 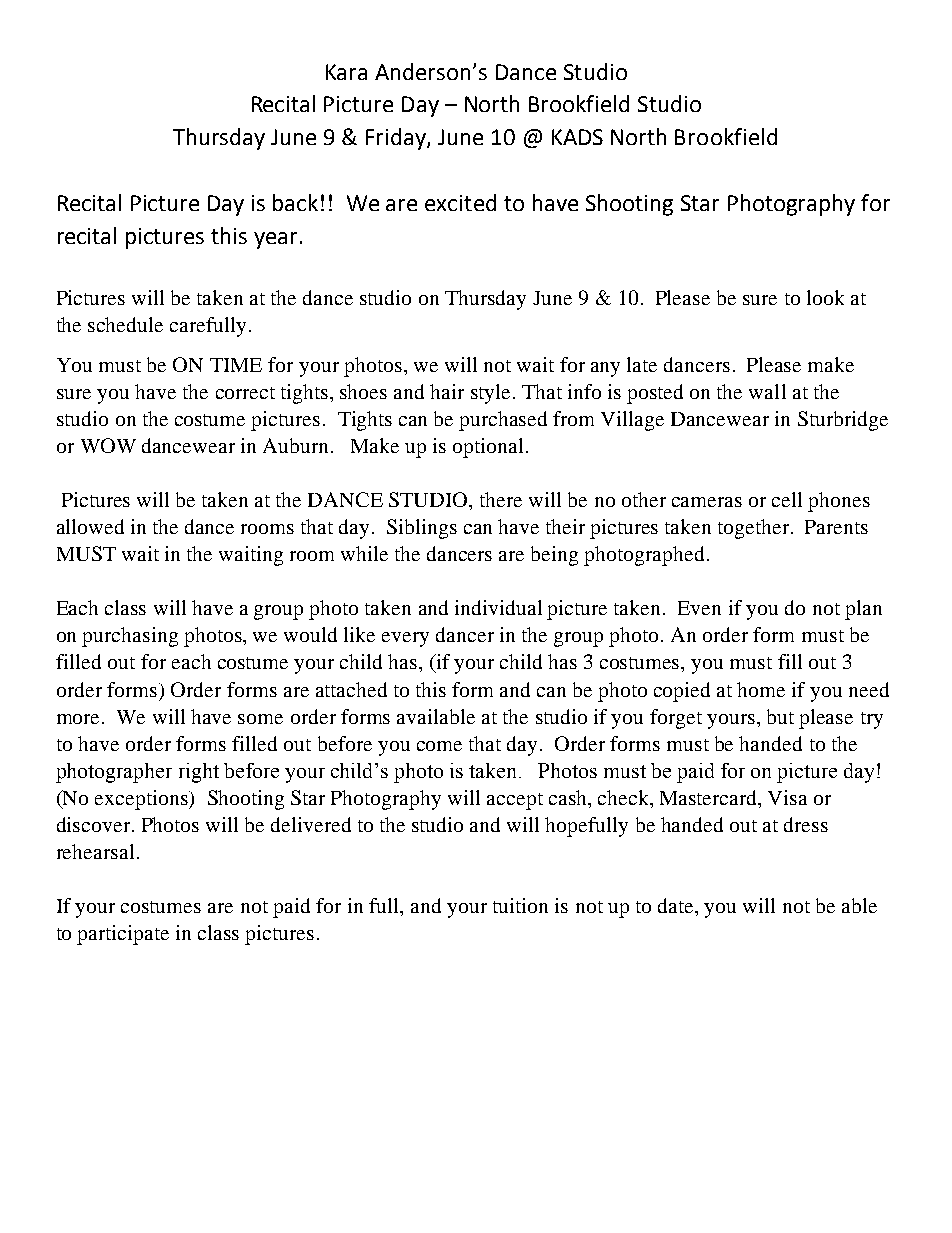 What do you see at coordinates (825, 297) in the screenshot?
I see `look` at bounding box center [825, 297].
